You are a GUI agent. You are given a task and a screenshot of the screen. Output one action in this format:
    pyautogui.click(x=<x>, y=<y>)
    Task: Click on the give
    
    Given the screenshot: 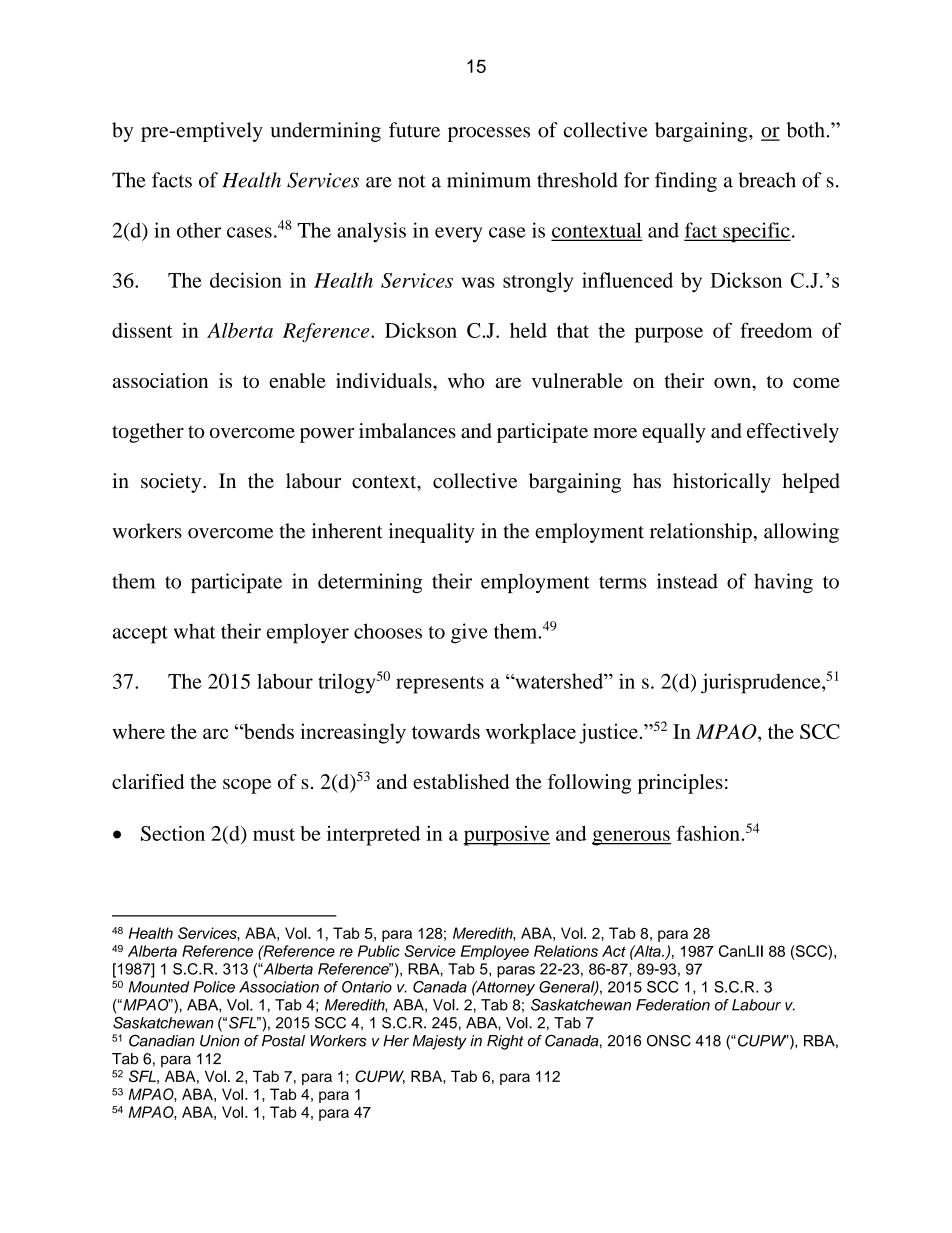 What is the action you would take?
    pyautogui.click(x=469, y=633)
